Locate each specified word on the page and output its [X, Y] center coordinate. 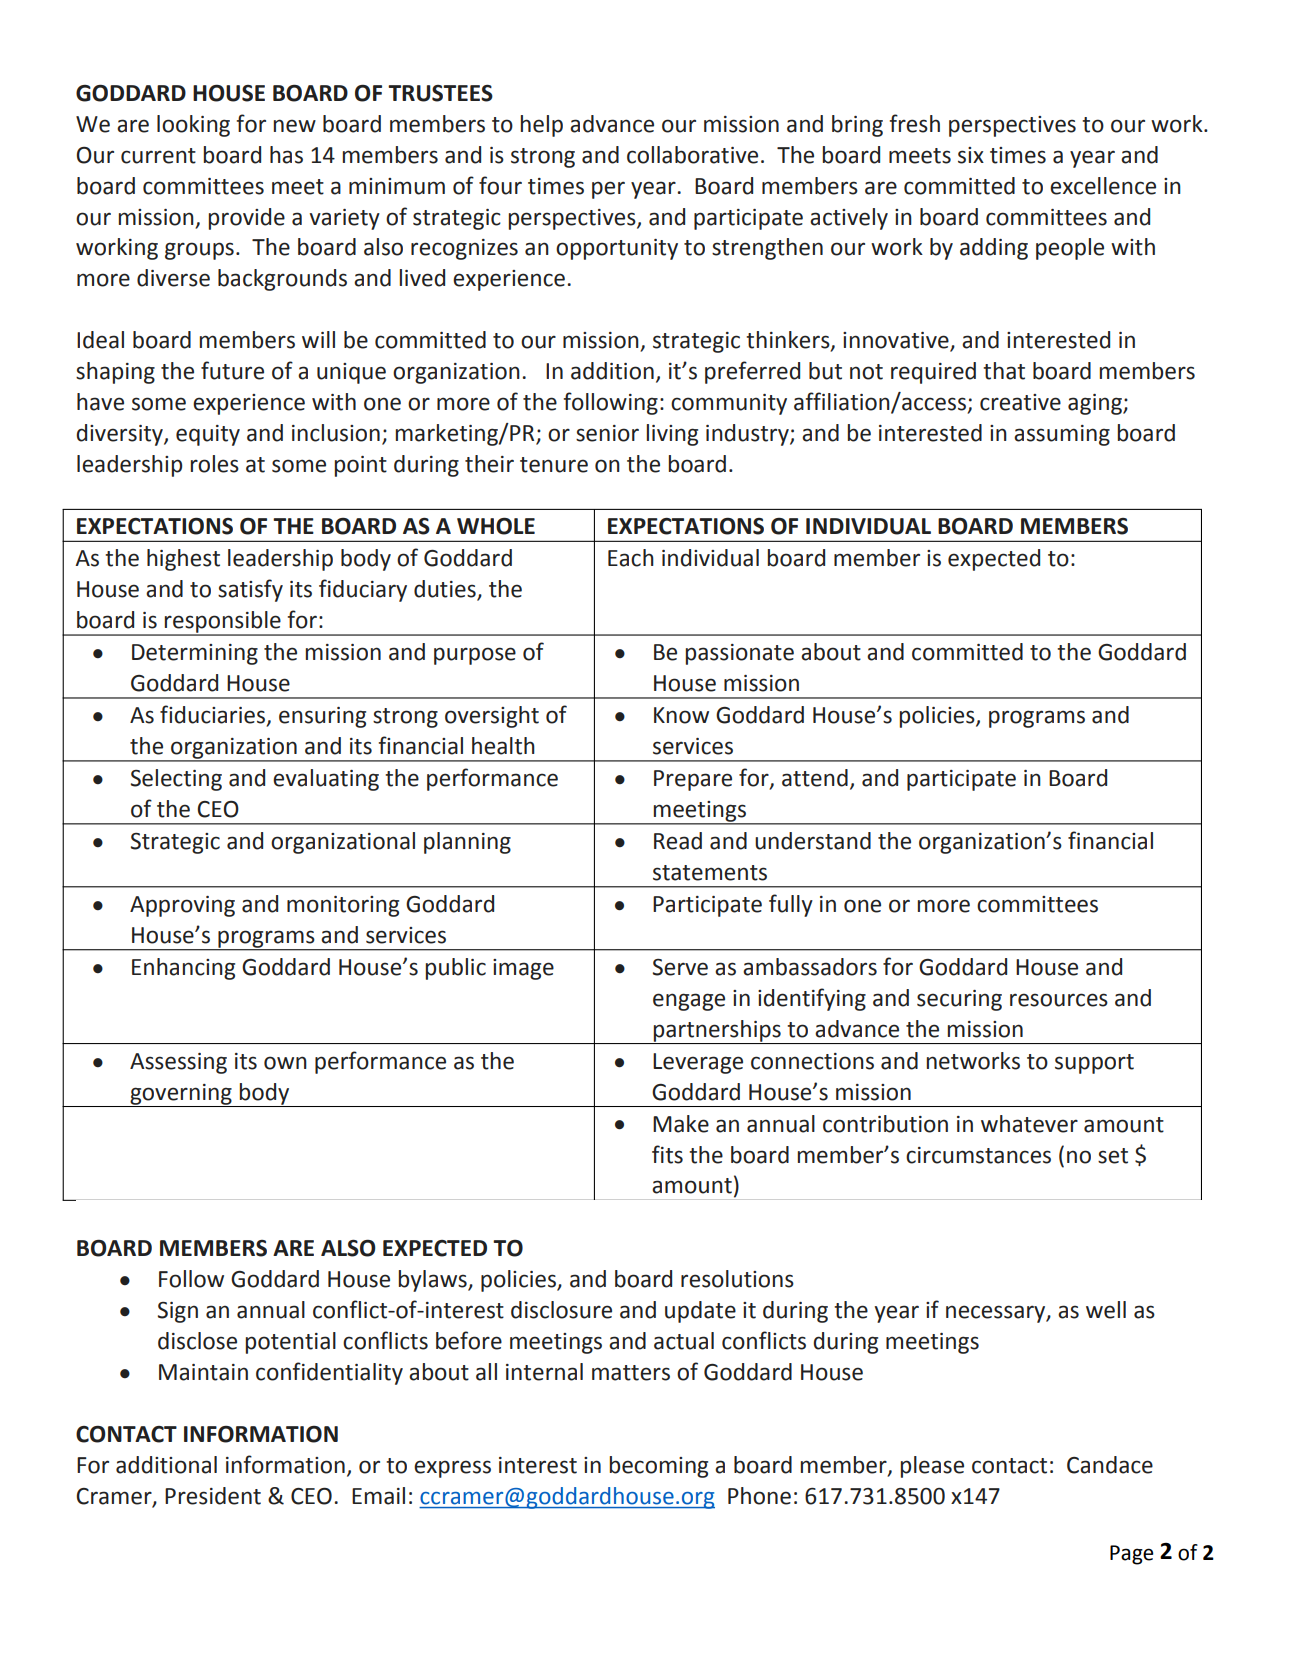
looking [193, 126]
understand [813, 841]
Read [678, 841]
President [213, 1496]
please [932, 1467]
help [542, 126]
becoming [659, 1467]
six [971, 155]
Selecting [176, 780]
